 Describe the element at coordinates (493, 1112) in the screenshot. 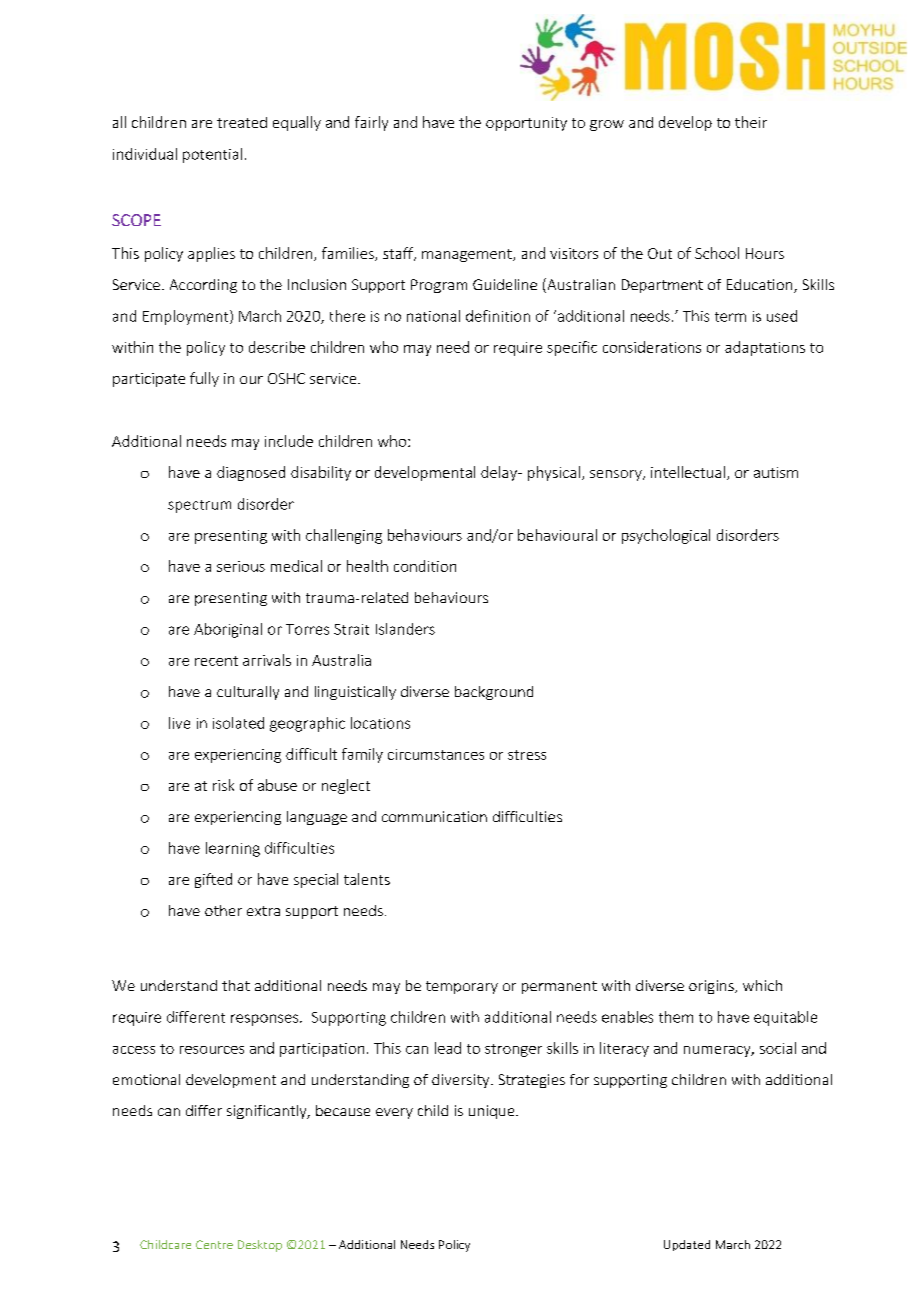

I see `unique` at that location.
